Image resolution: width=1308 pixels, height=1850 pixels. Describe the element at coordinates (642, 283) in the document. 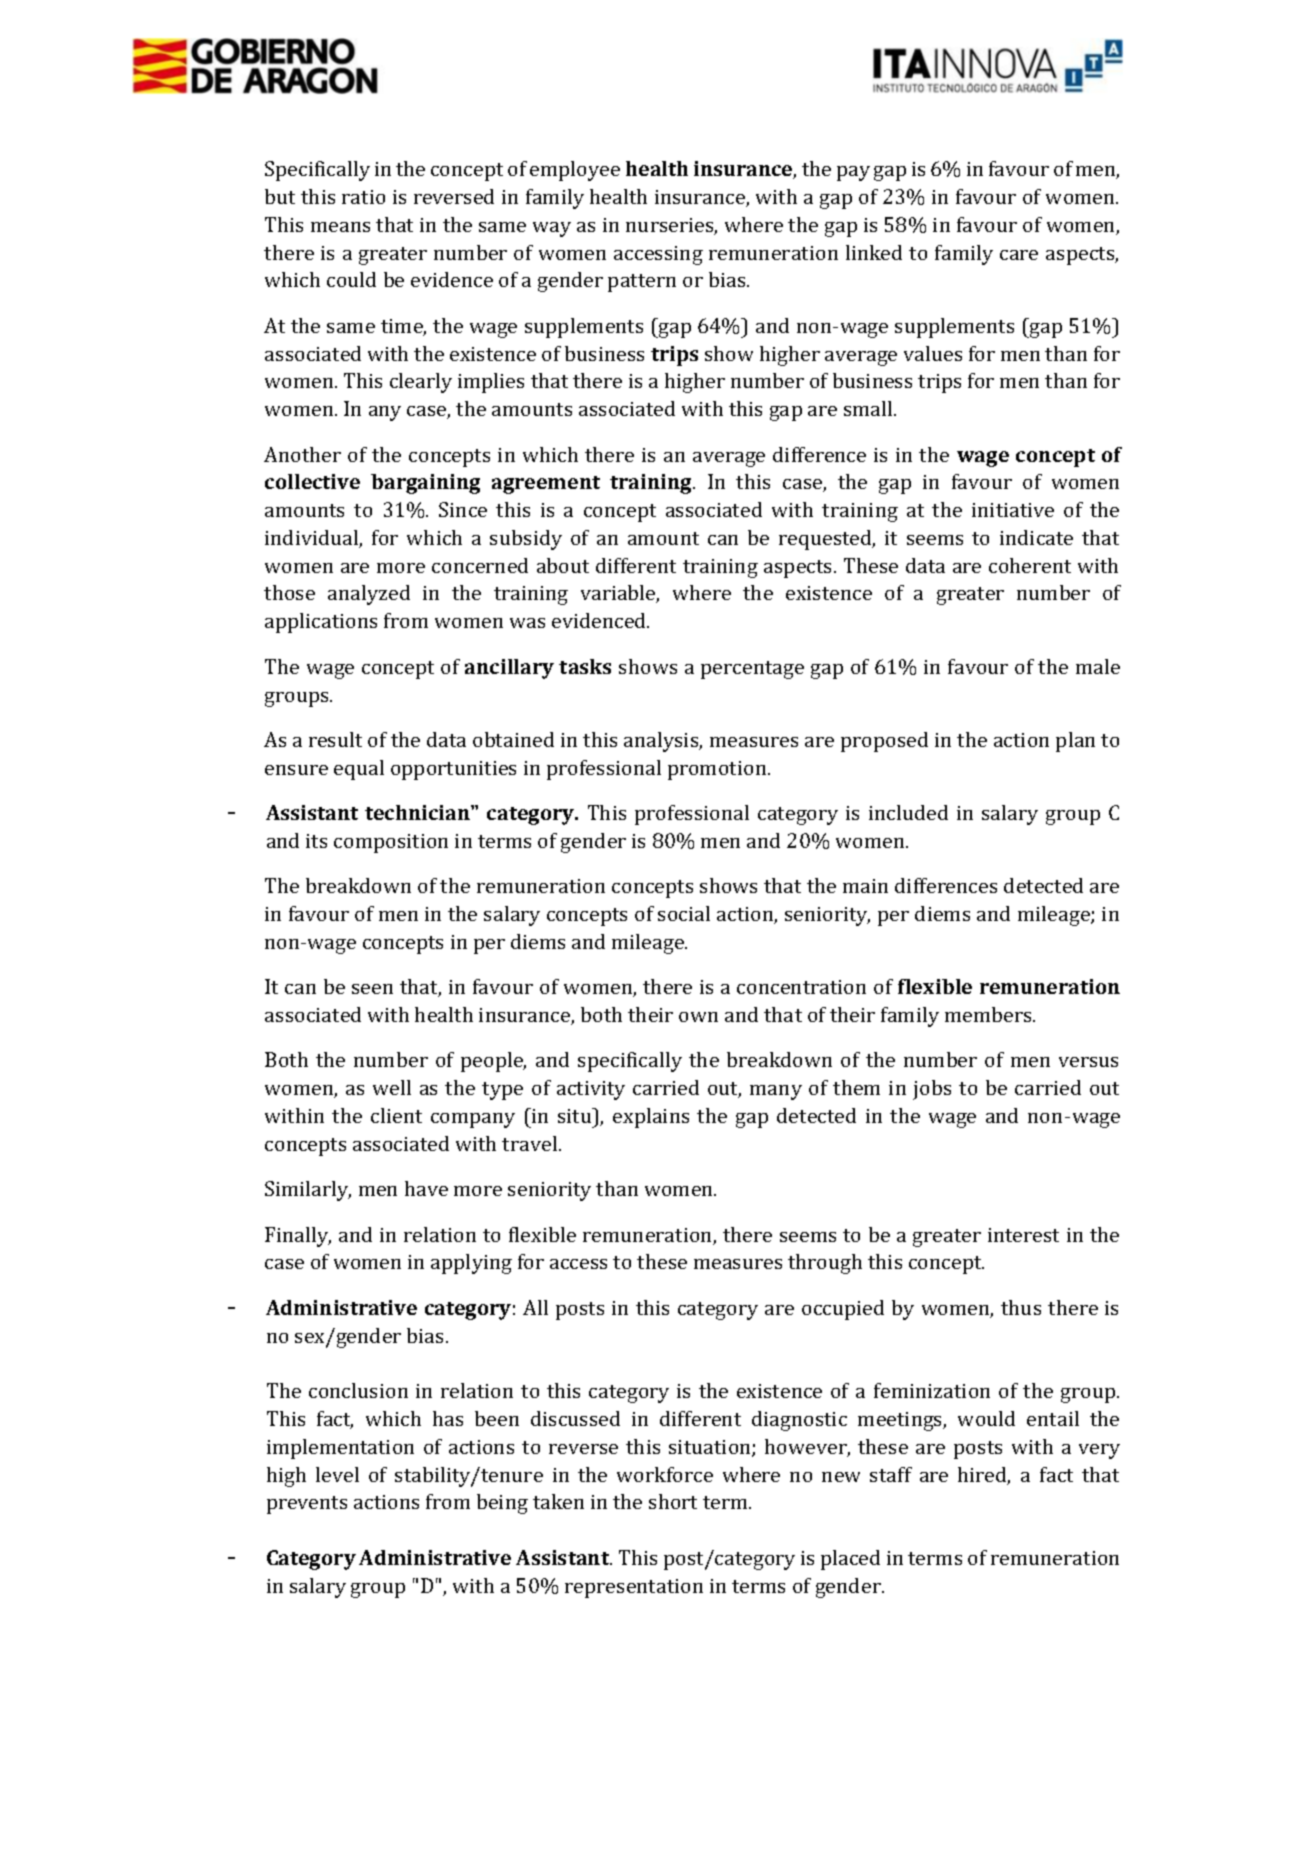

I see `pattern` at that location.
